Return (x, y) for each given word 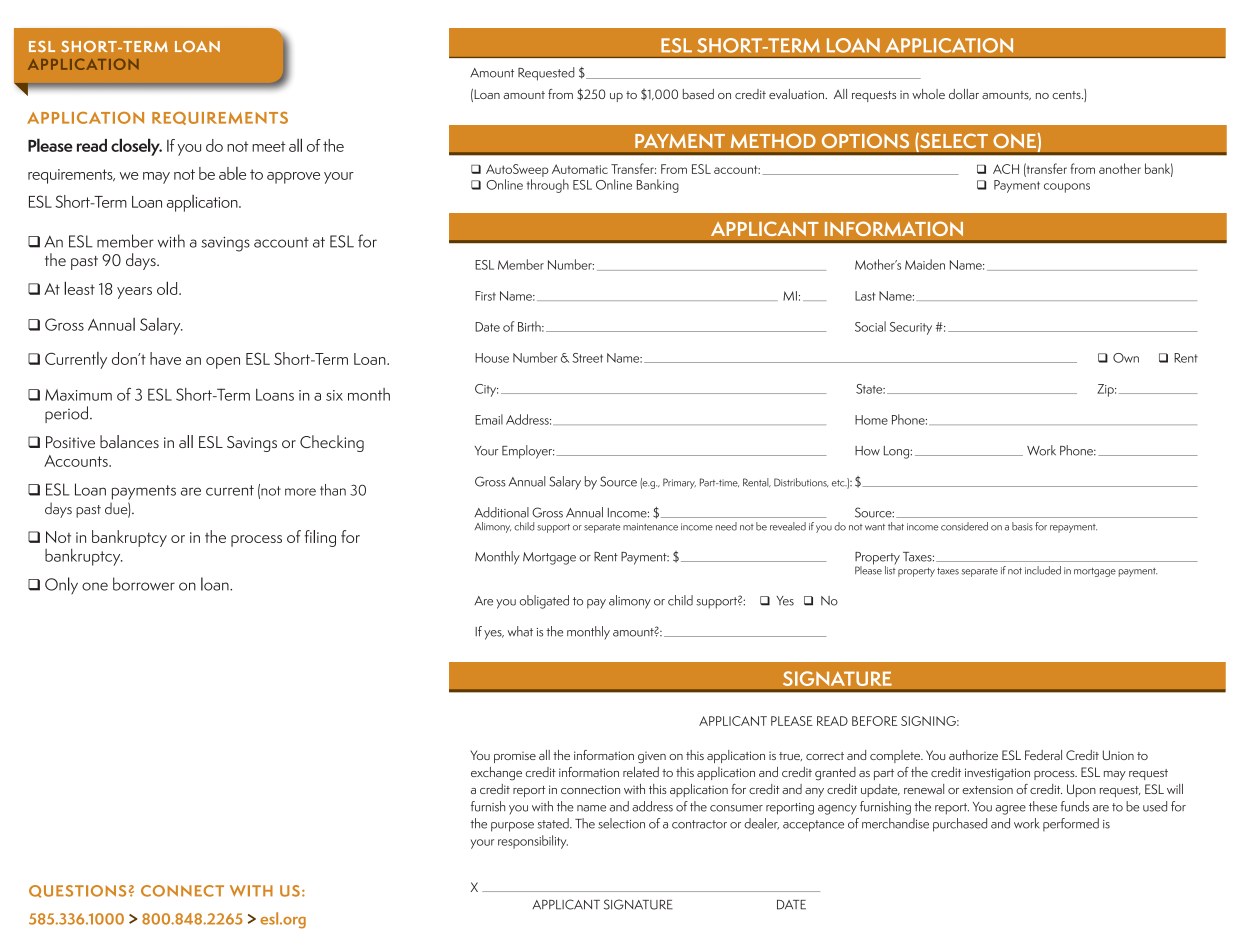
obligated (544, 602)
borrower (144, 584)
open (223, 363)
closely (136, 147)
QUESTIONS (77, 891)
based (698, 94)
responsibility (533, 842)
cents (1067, 95)
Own (1126, 358)
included (1043, 570)
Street (587, 358)
